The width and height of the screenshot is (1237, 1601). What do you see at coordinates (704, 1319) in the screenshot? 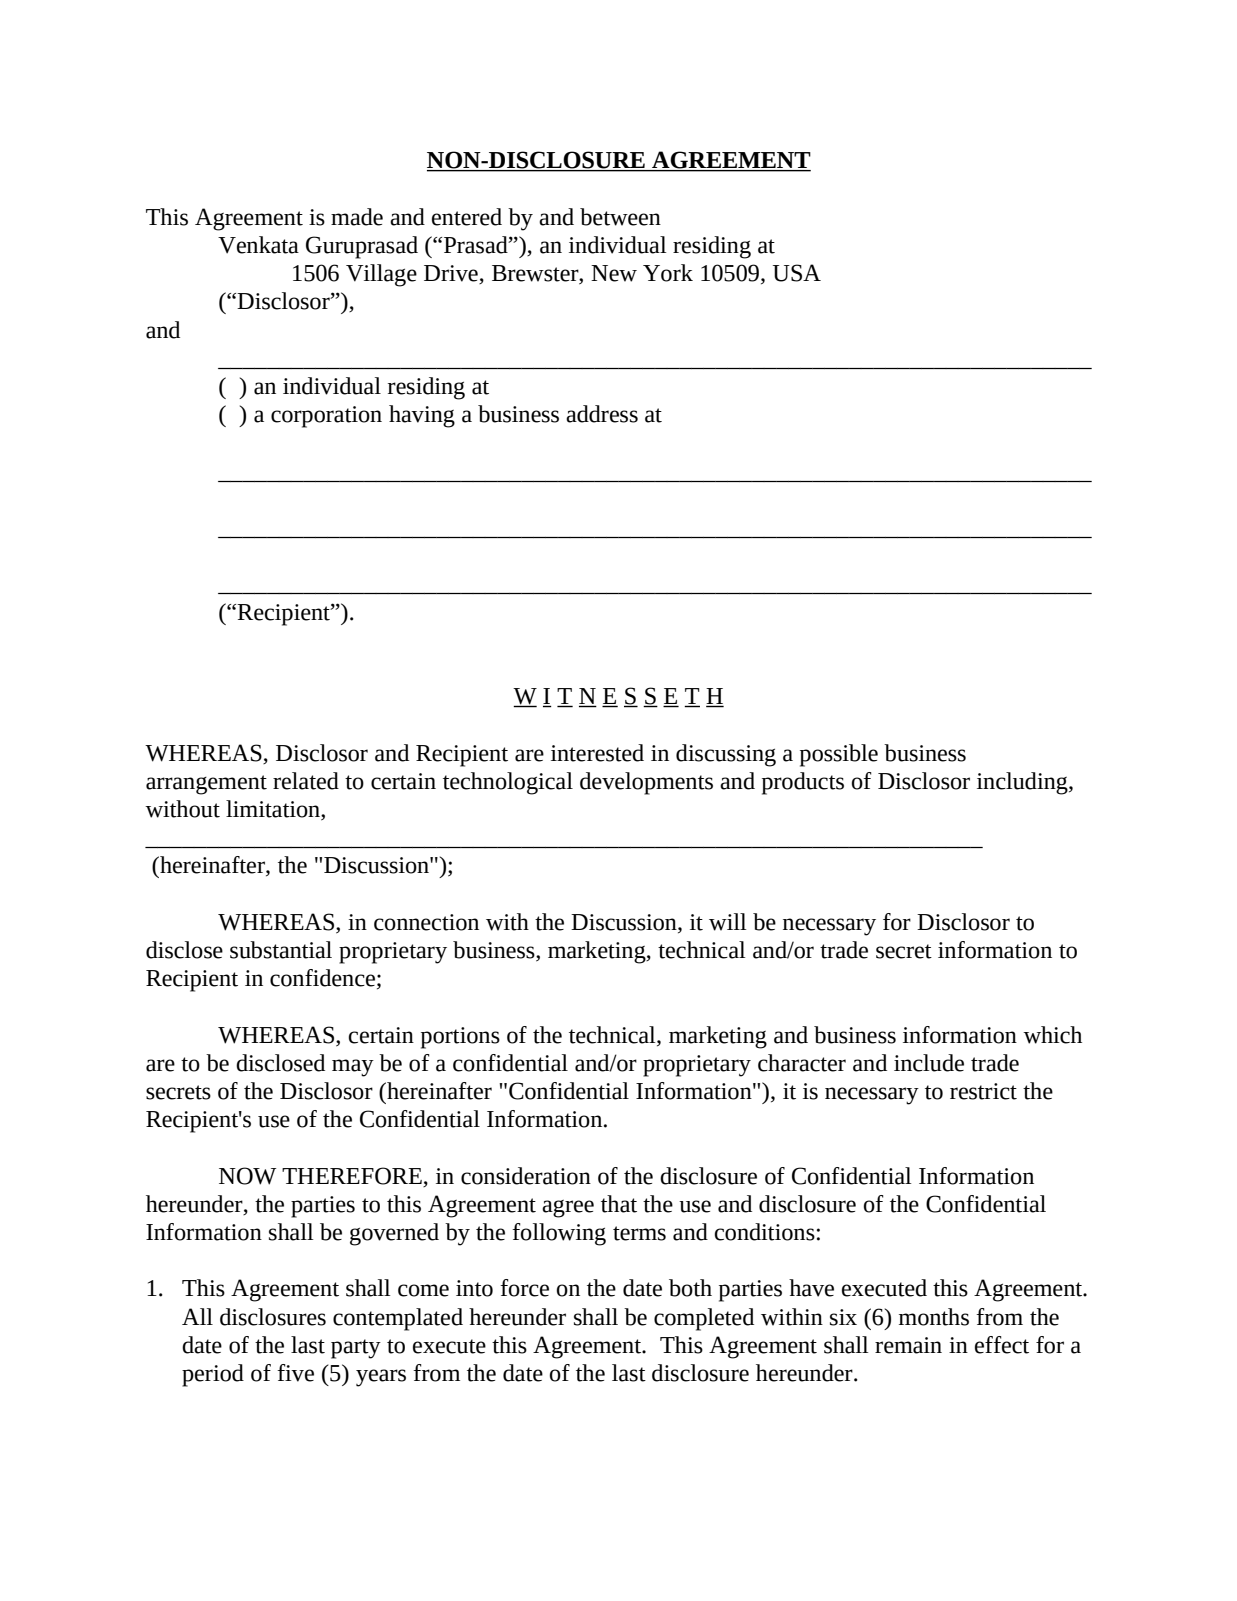
I see `completed` at bounding box center [704, 1319].
